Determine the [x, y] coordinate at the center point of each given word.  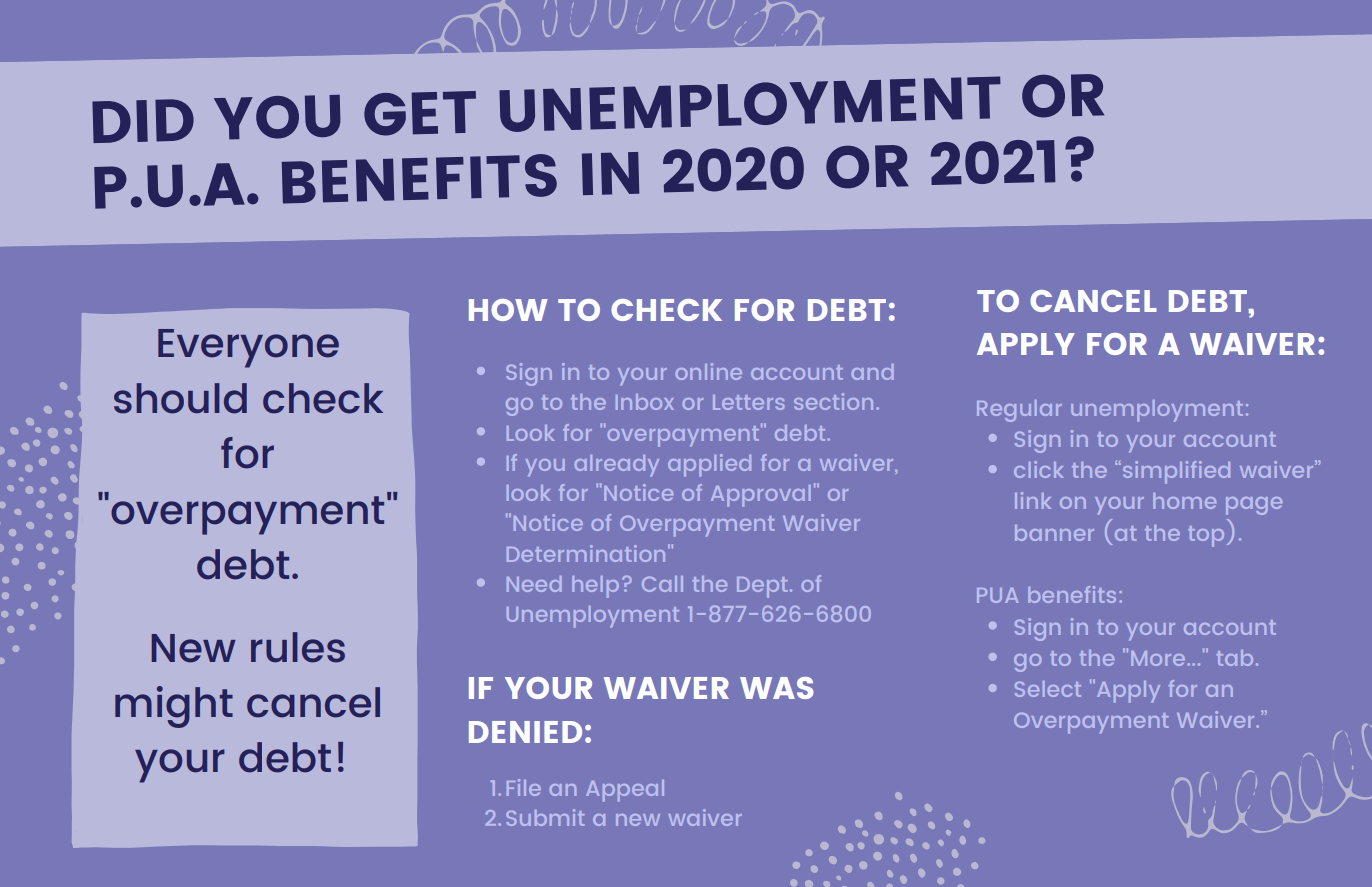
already [616, 466]
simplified [1176, 472]
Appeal [625, 791]
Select [1048, 689]
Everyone [248, 348]
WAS [777, 688]
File [524, 787]
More [1159, 658]
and [872, 372]
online [709, 371]
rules [298, 647]
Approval [761, 496]
